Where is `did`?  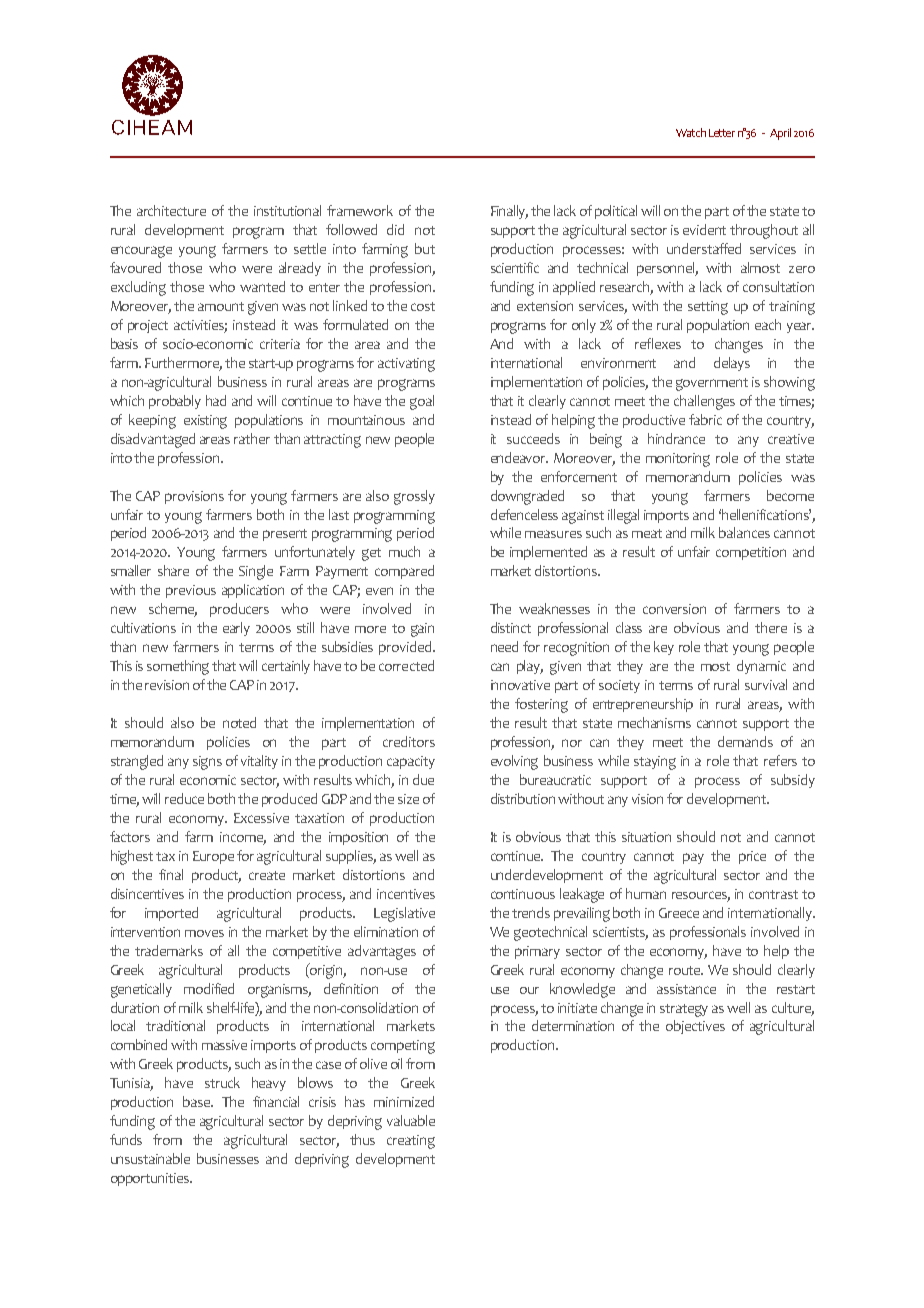
did is located at coordinates (395, 229).
